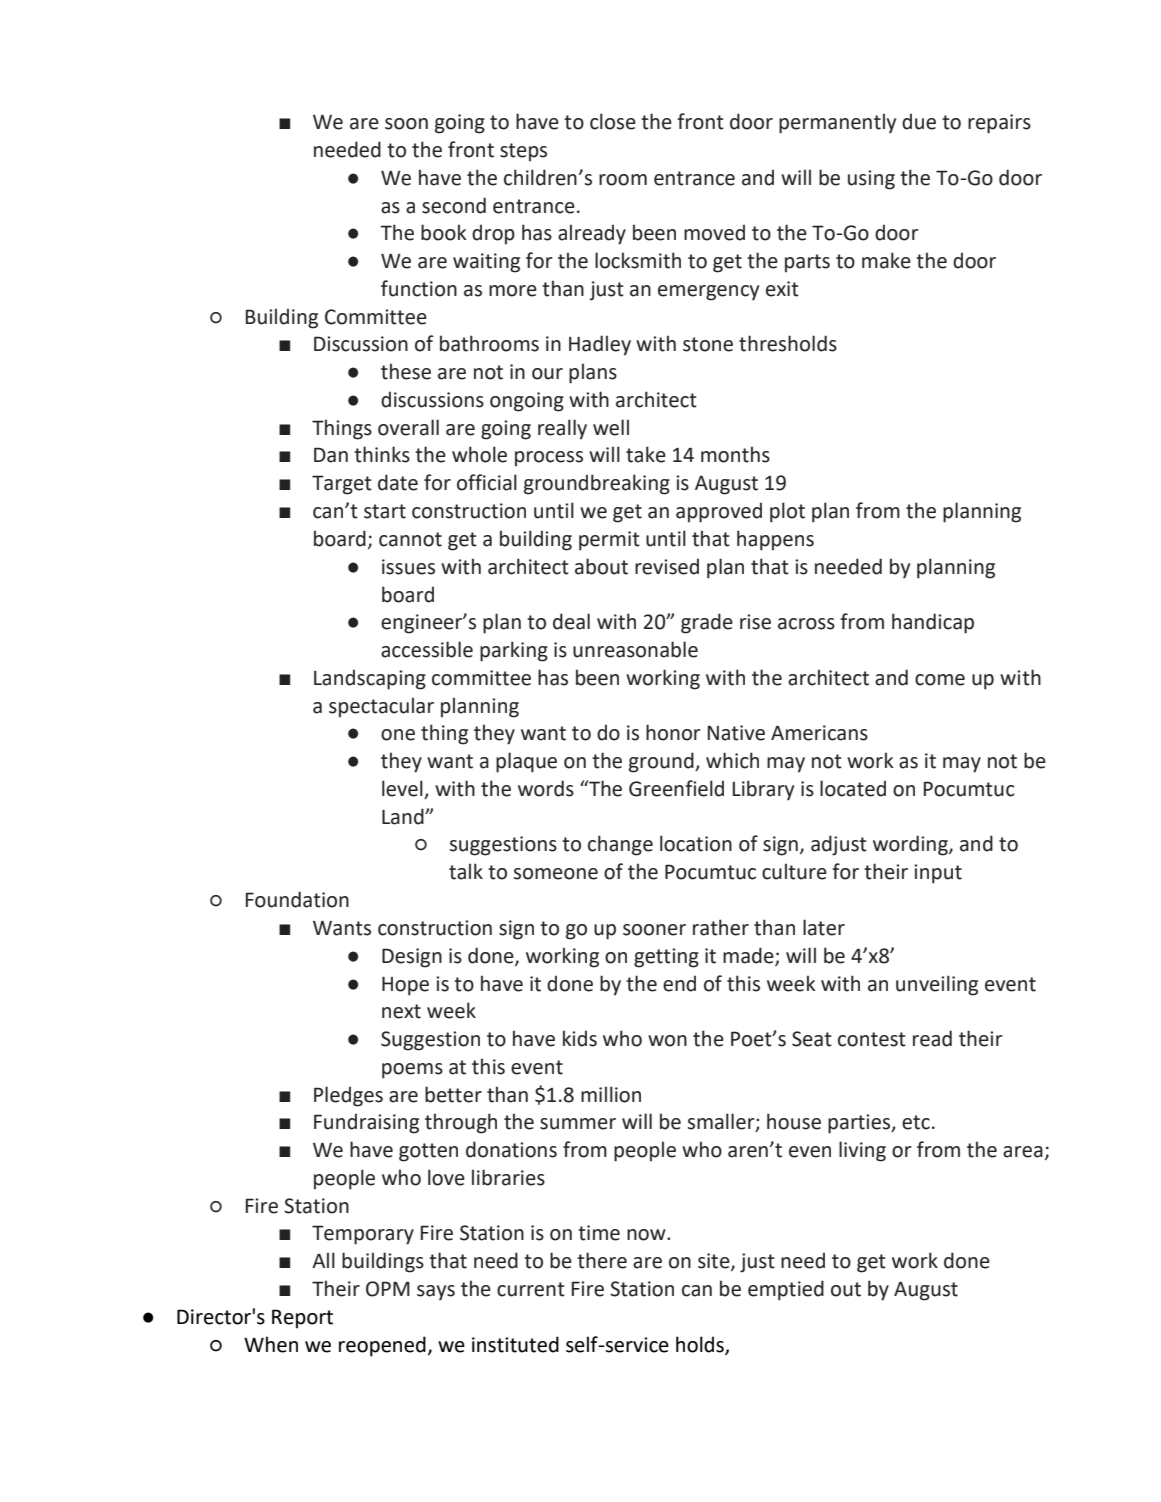 This screenshot has height=1502, width=1161. I want to click on start, so click(385, 511).
